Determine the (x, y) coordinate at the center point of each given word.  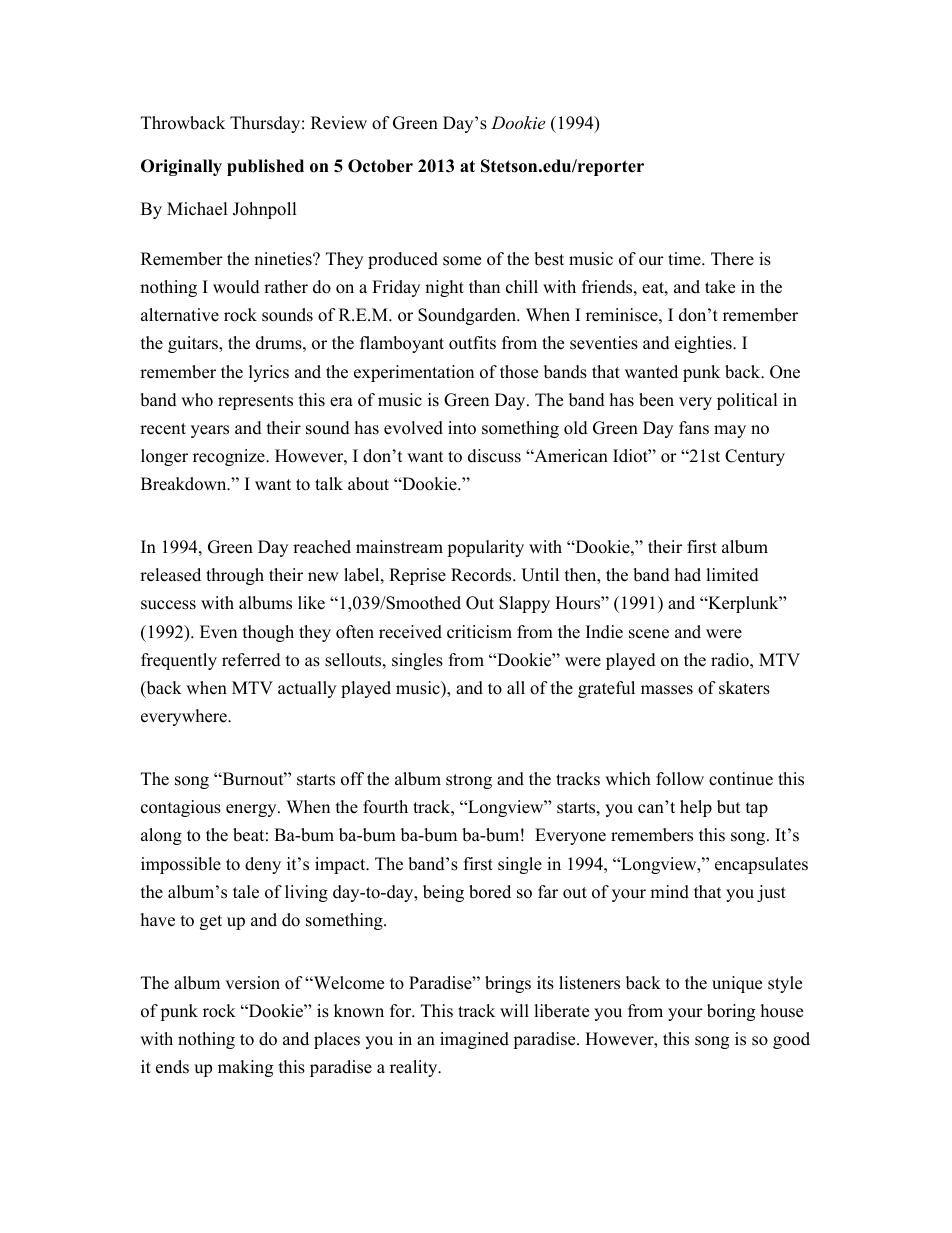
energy (252, 810)
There (732, 259)
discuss (494, 456)
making (245, 1068)
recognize (230, 457)
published (265, 167)
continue (741, 779)
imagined (474, 1040)
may (730, 431)
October (380, 166)
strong (469, 781)
